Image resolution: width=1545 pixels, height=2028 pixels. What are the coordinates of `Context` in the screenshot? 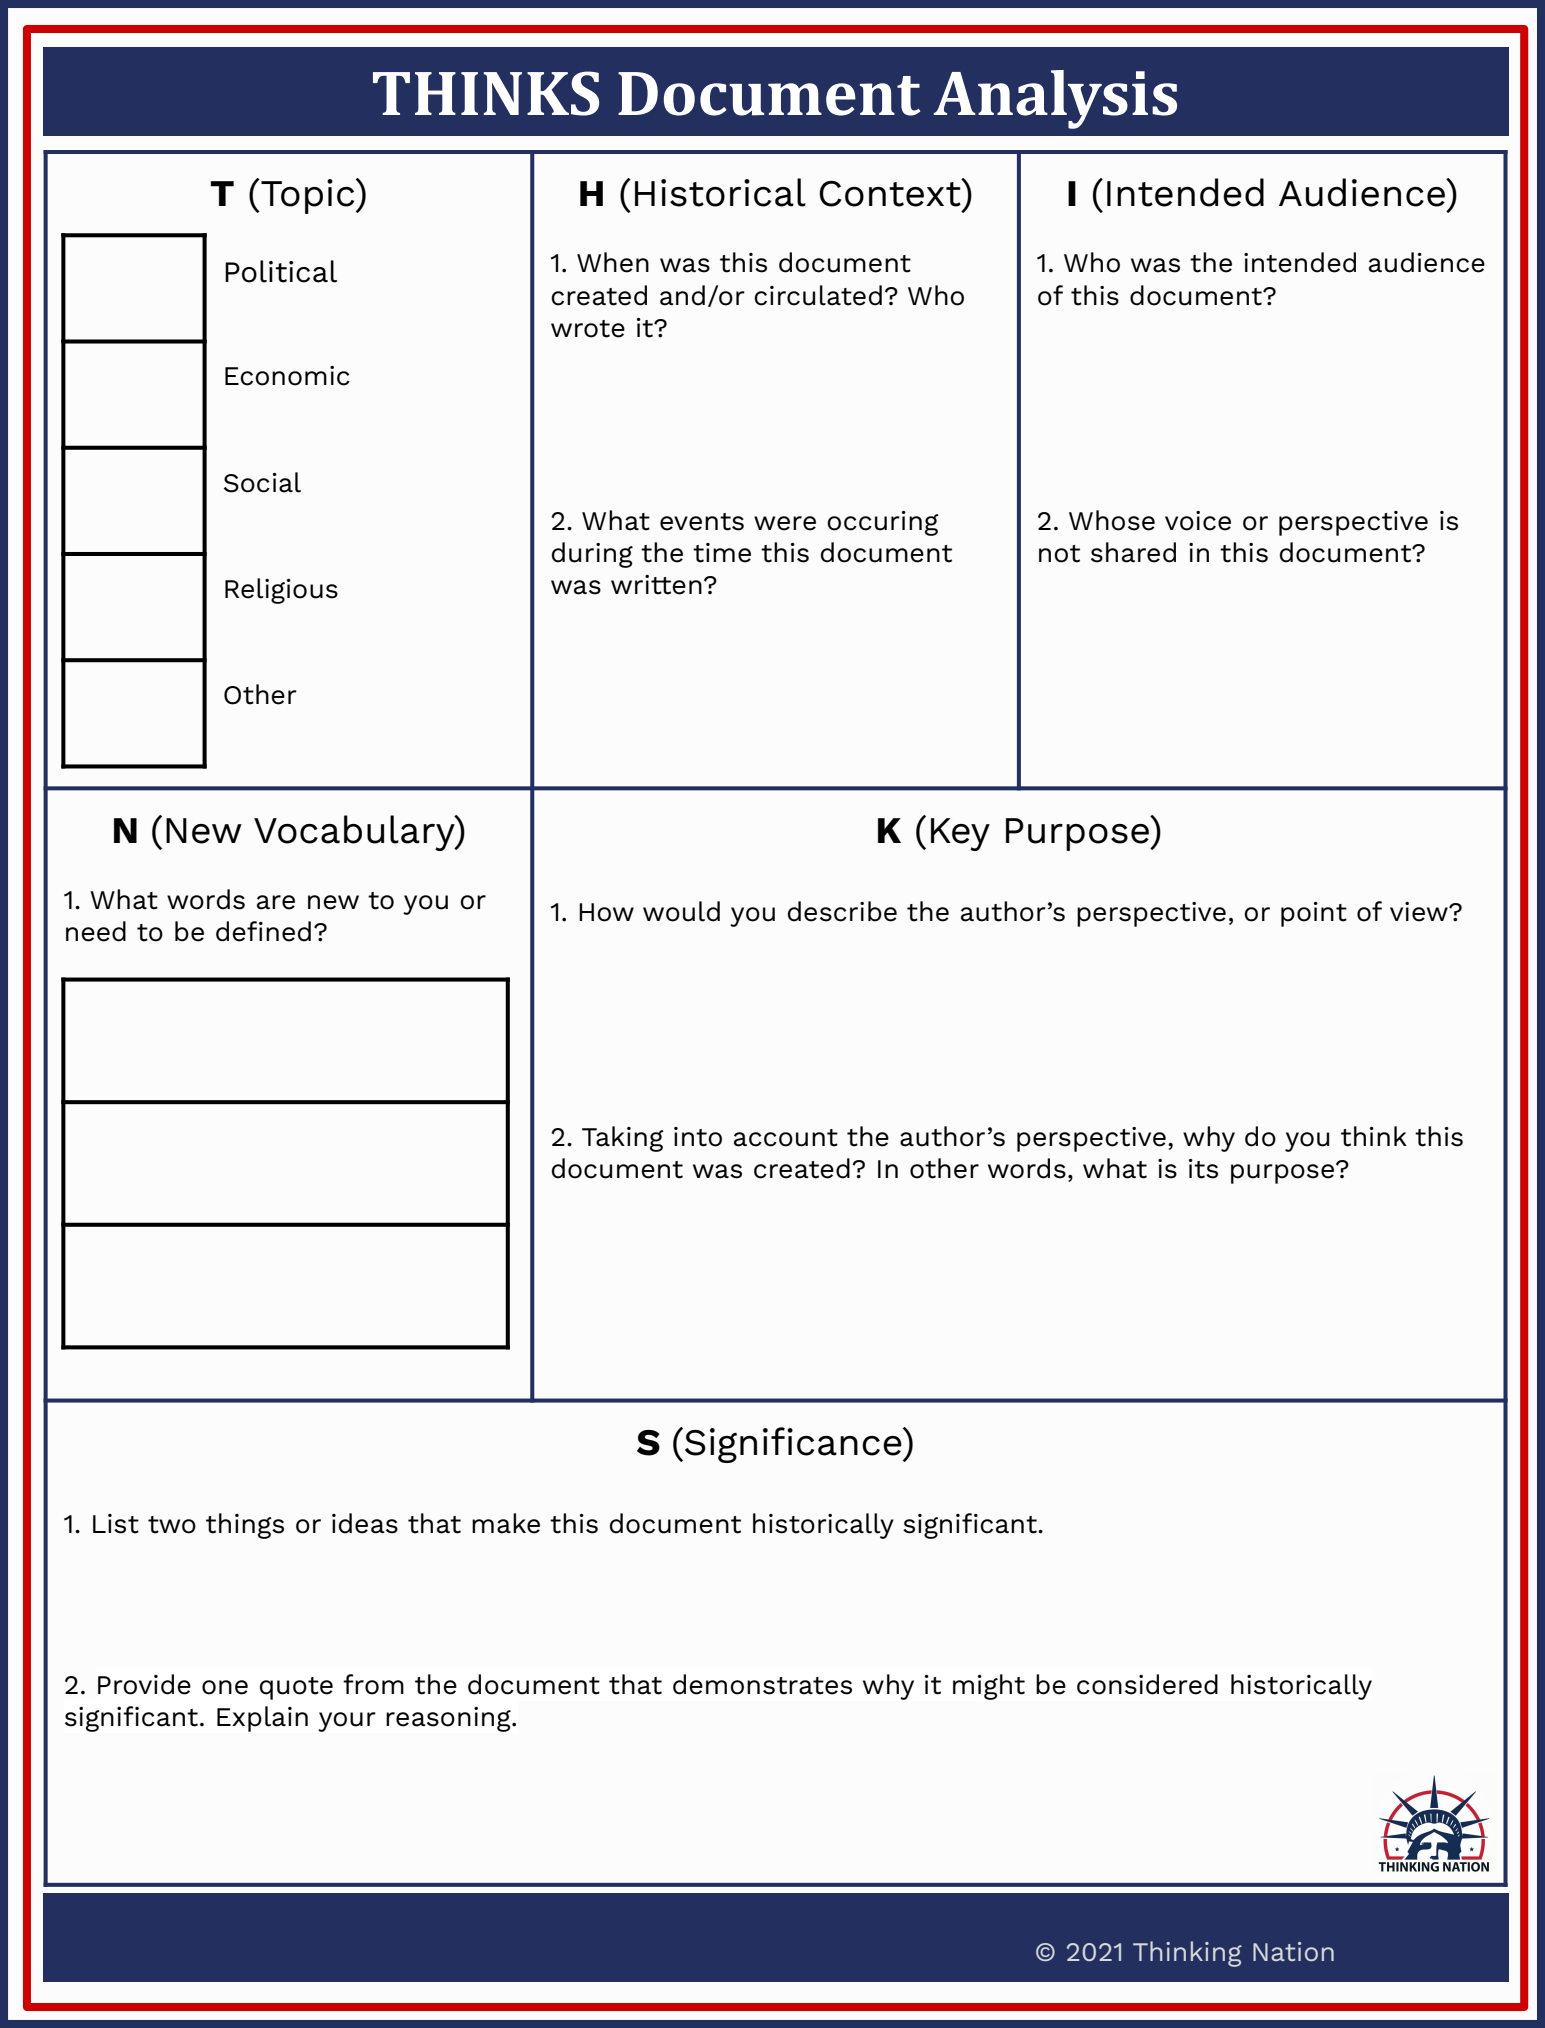 It's located at (891, 192).
